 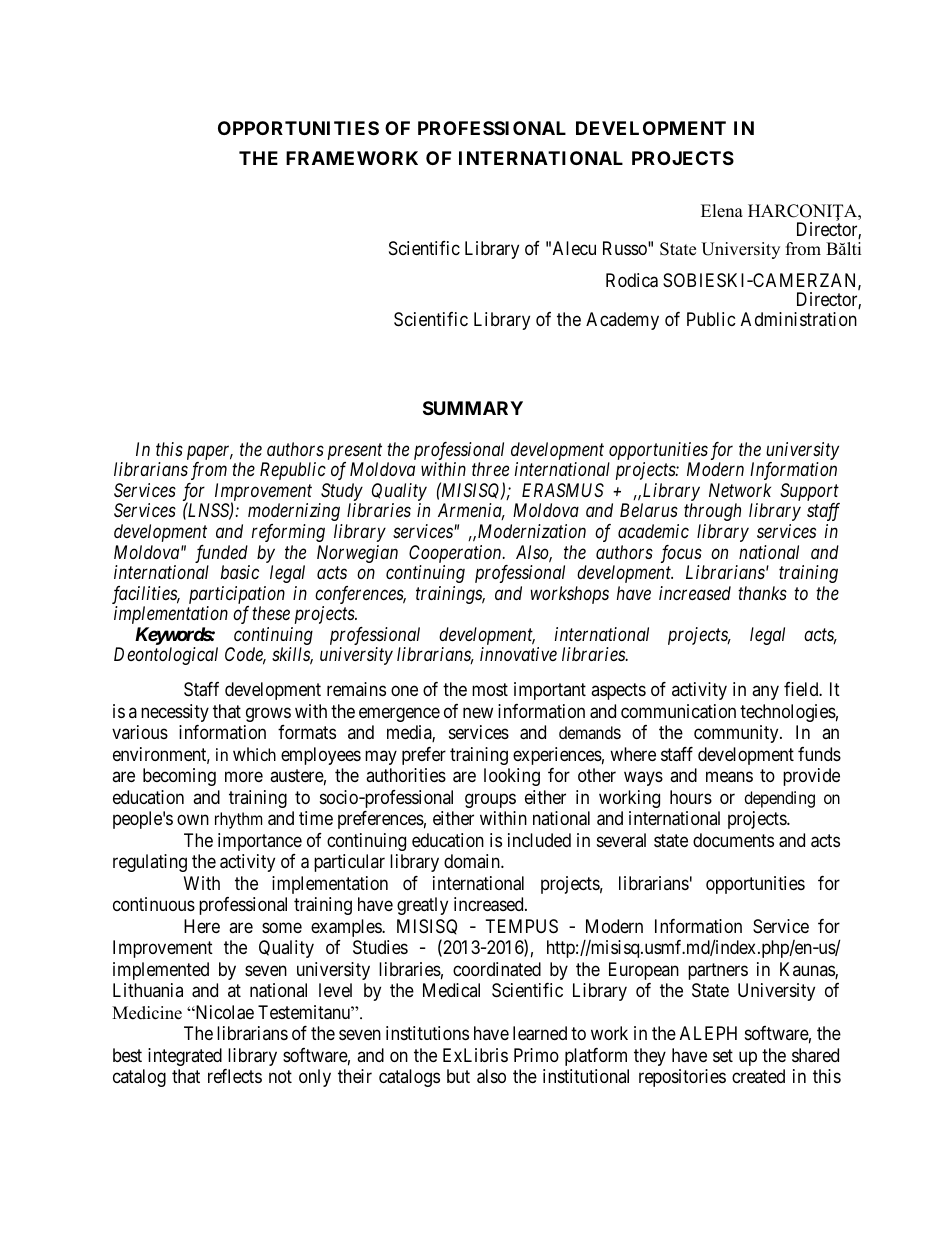 What do you see at coordinates (473, 861) in the screenshot?
I see `domain` at bounding box center [473, 861].
